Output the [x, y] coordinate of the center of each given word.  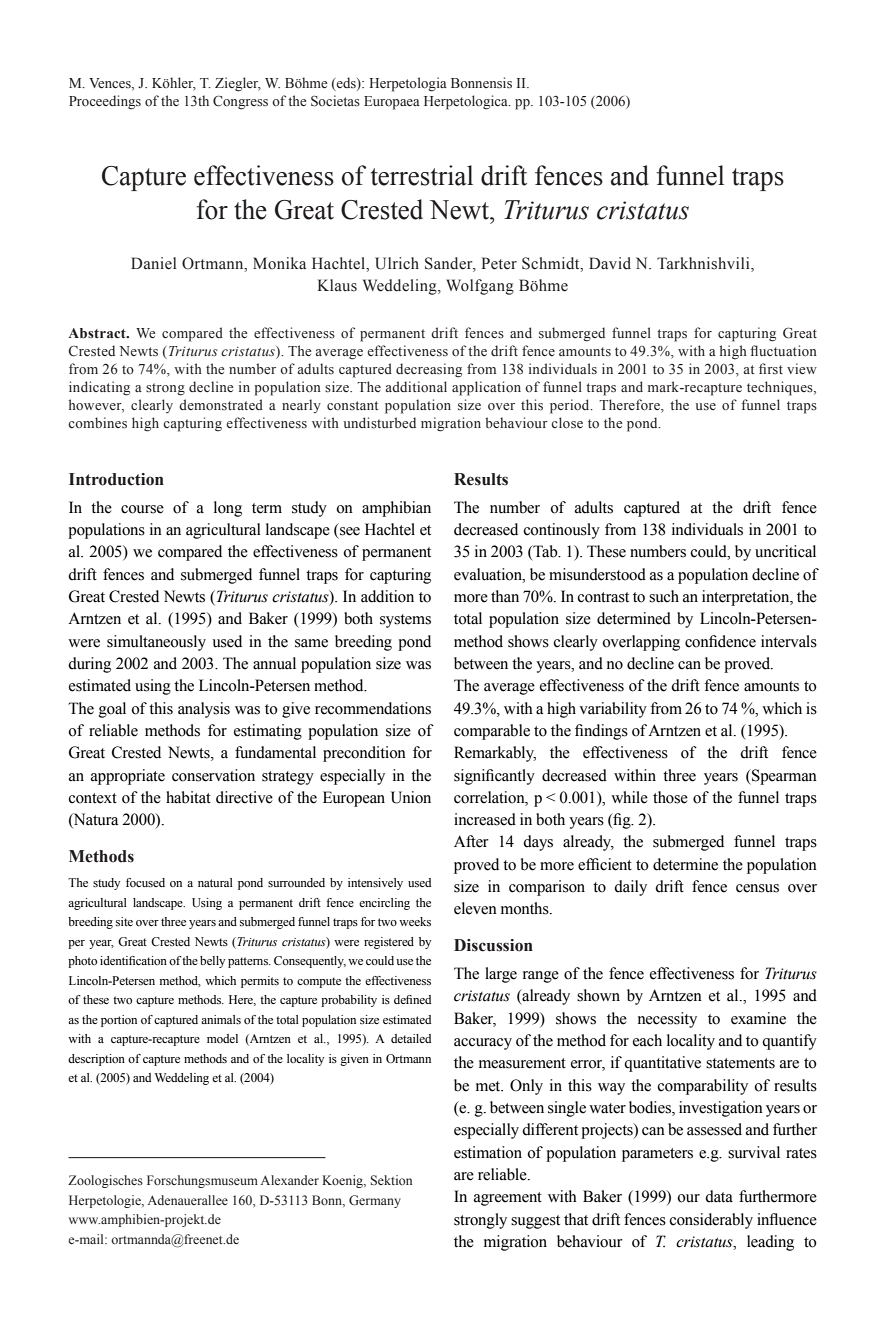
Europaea [392, 103]
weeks [415, 921]
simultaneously [156, 643]
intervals [789, 641]
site [124, 921]
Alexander [290, 1180]
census [757, 888]
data [719, 1196]
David [610, 263]
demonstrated [221, 405]
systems [405, 621]
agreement [508, 1199]
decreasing [429, 370]
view [802, 368]
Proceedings [105, 102]
